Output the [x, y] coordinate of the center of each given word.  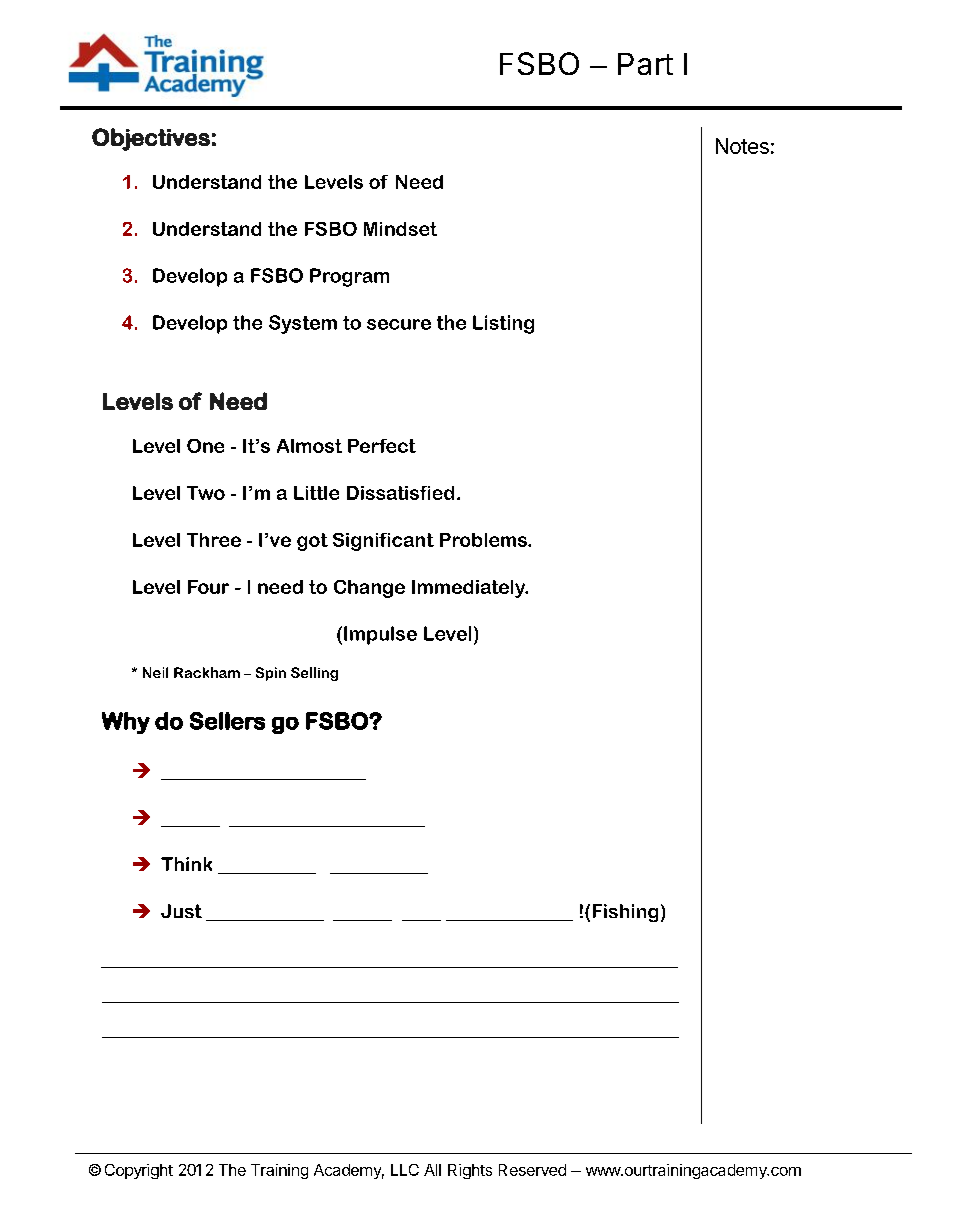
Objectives [151, 139]
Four [208, 587]
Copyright [139, 1171]
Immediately [469, 589]
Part [645, 64]
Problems [484, 540]
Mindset [400, 229]
